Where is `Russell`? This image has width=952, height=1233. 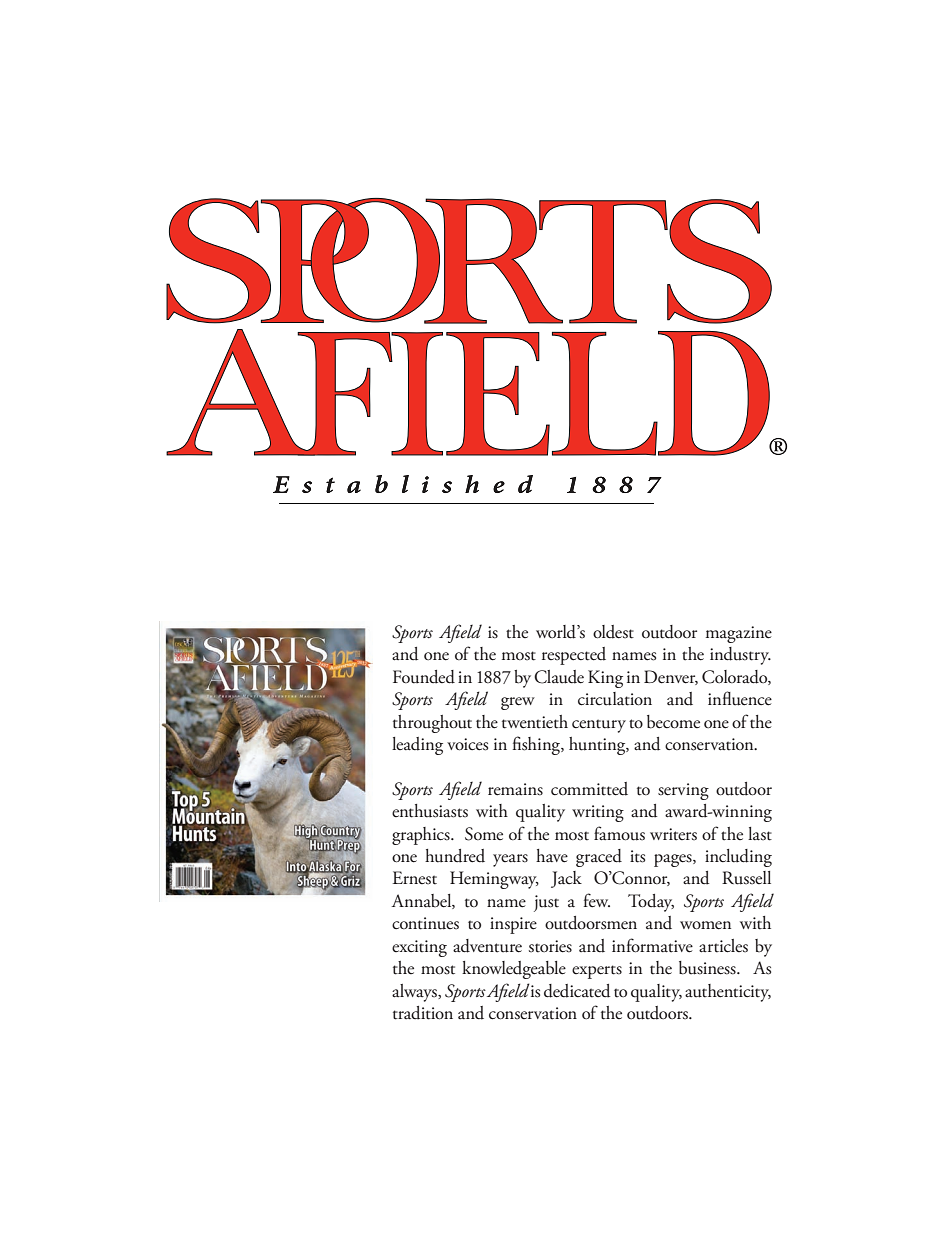
Russell is located at coordinates (746, 878).
